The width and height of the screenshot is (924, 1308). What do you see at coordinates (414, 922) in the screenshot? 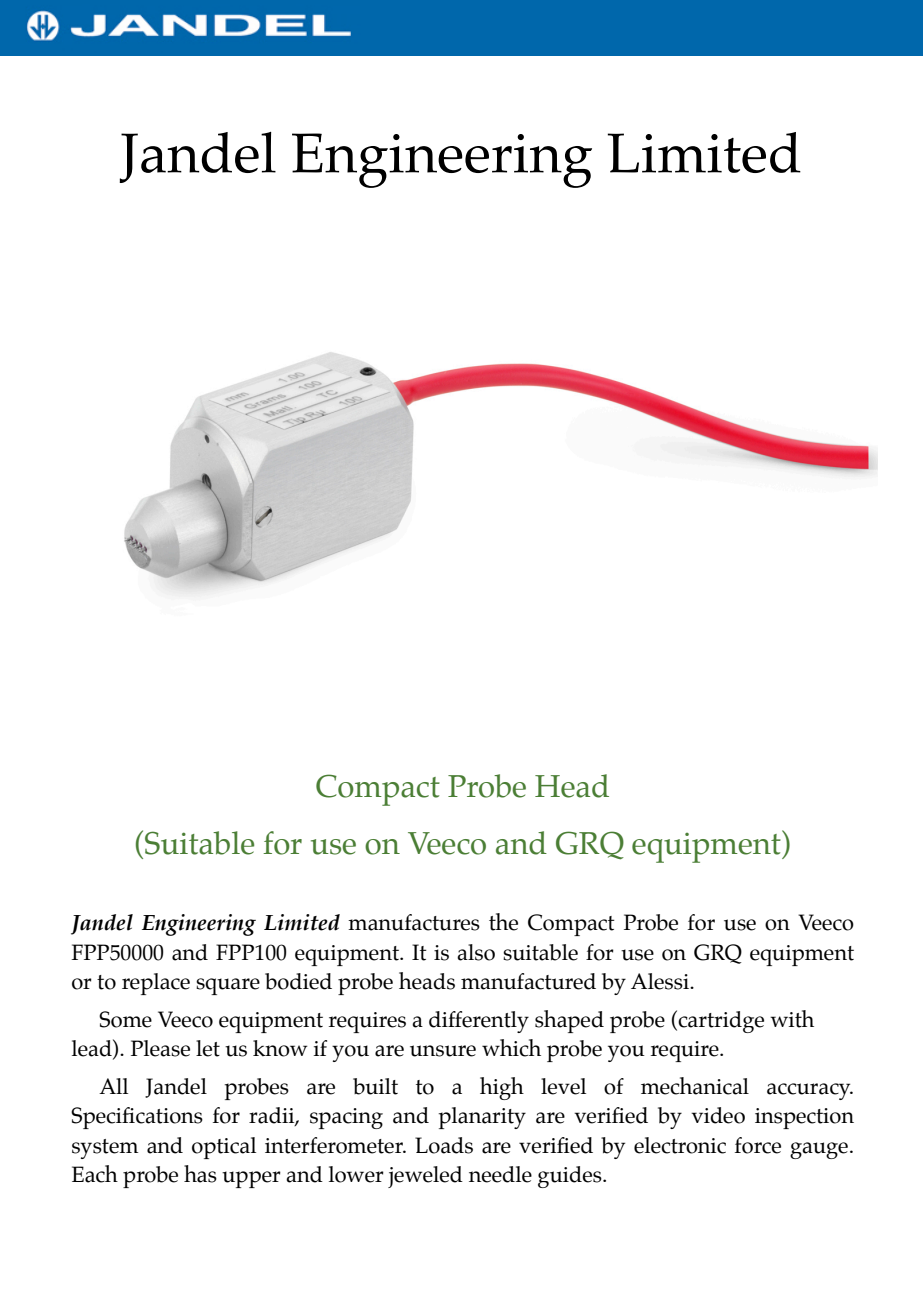
I see `manufactures` at bounding box center [414, 922].
